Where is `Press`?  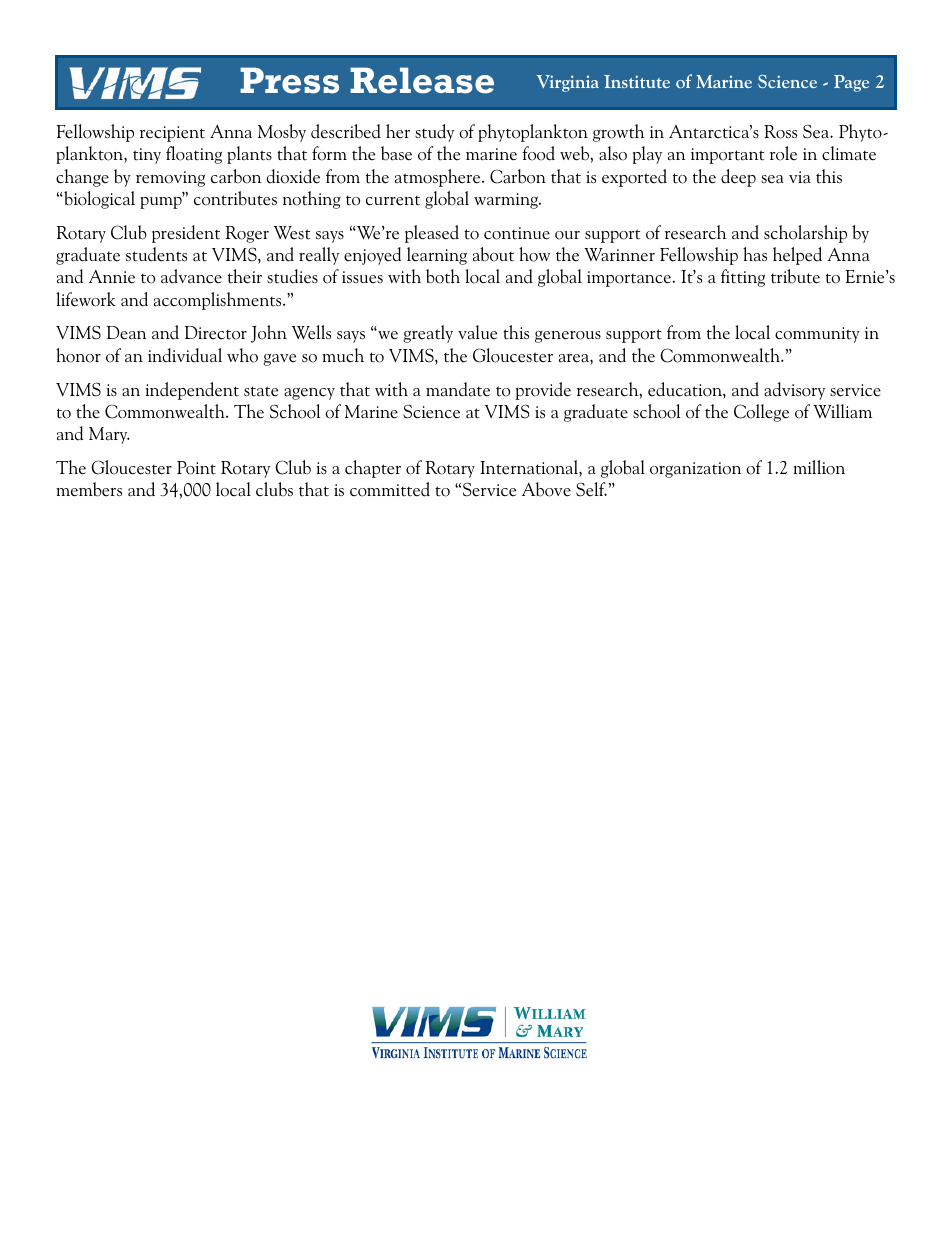 Press is located at coordinates (289, 80).
